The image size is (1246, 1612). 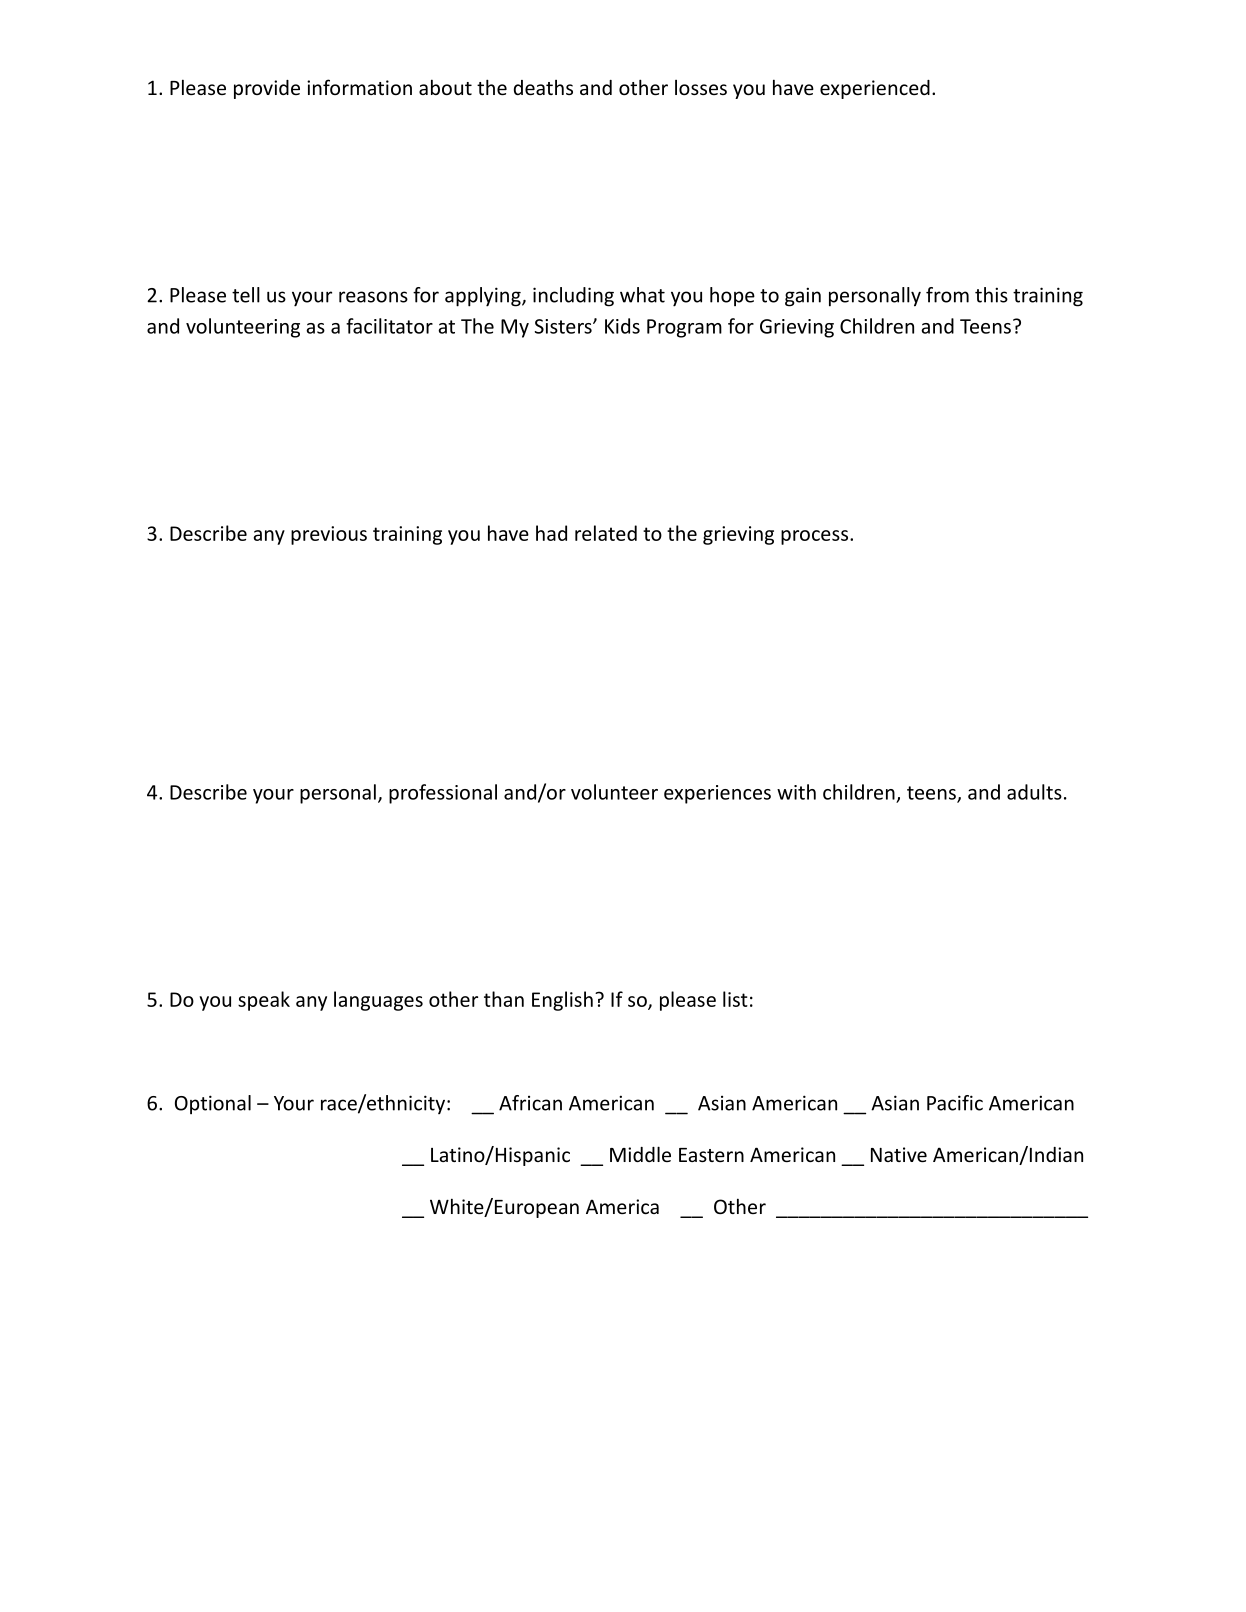 What do you see at coordinates (622, 326) in the screenshot?
I see `Kids` at bounding box center [622, 326].
